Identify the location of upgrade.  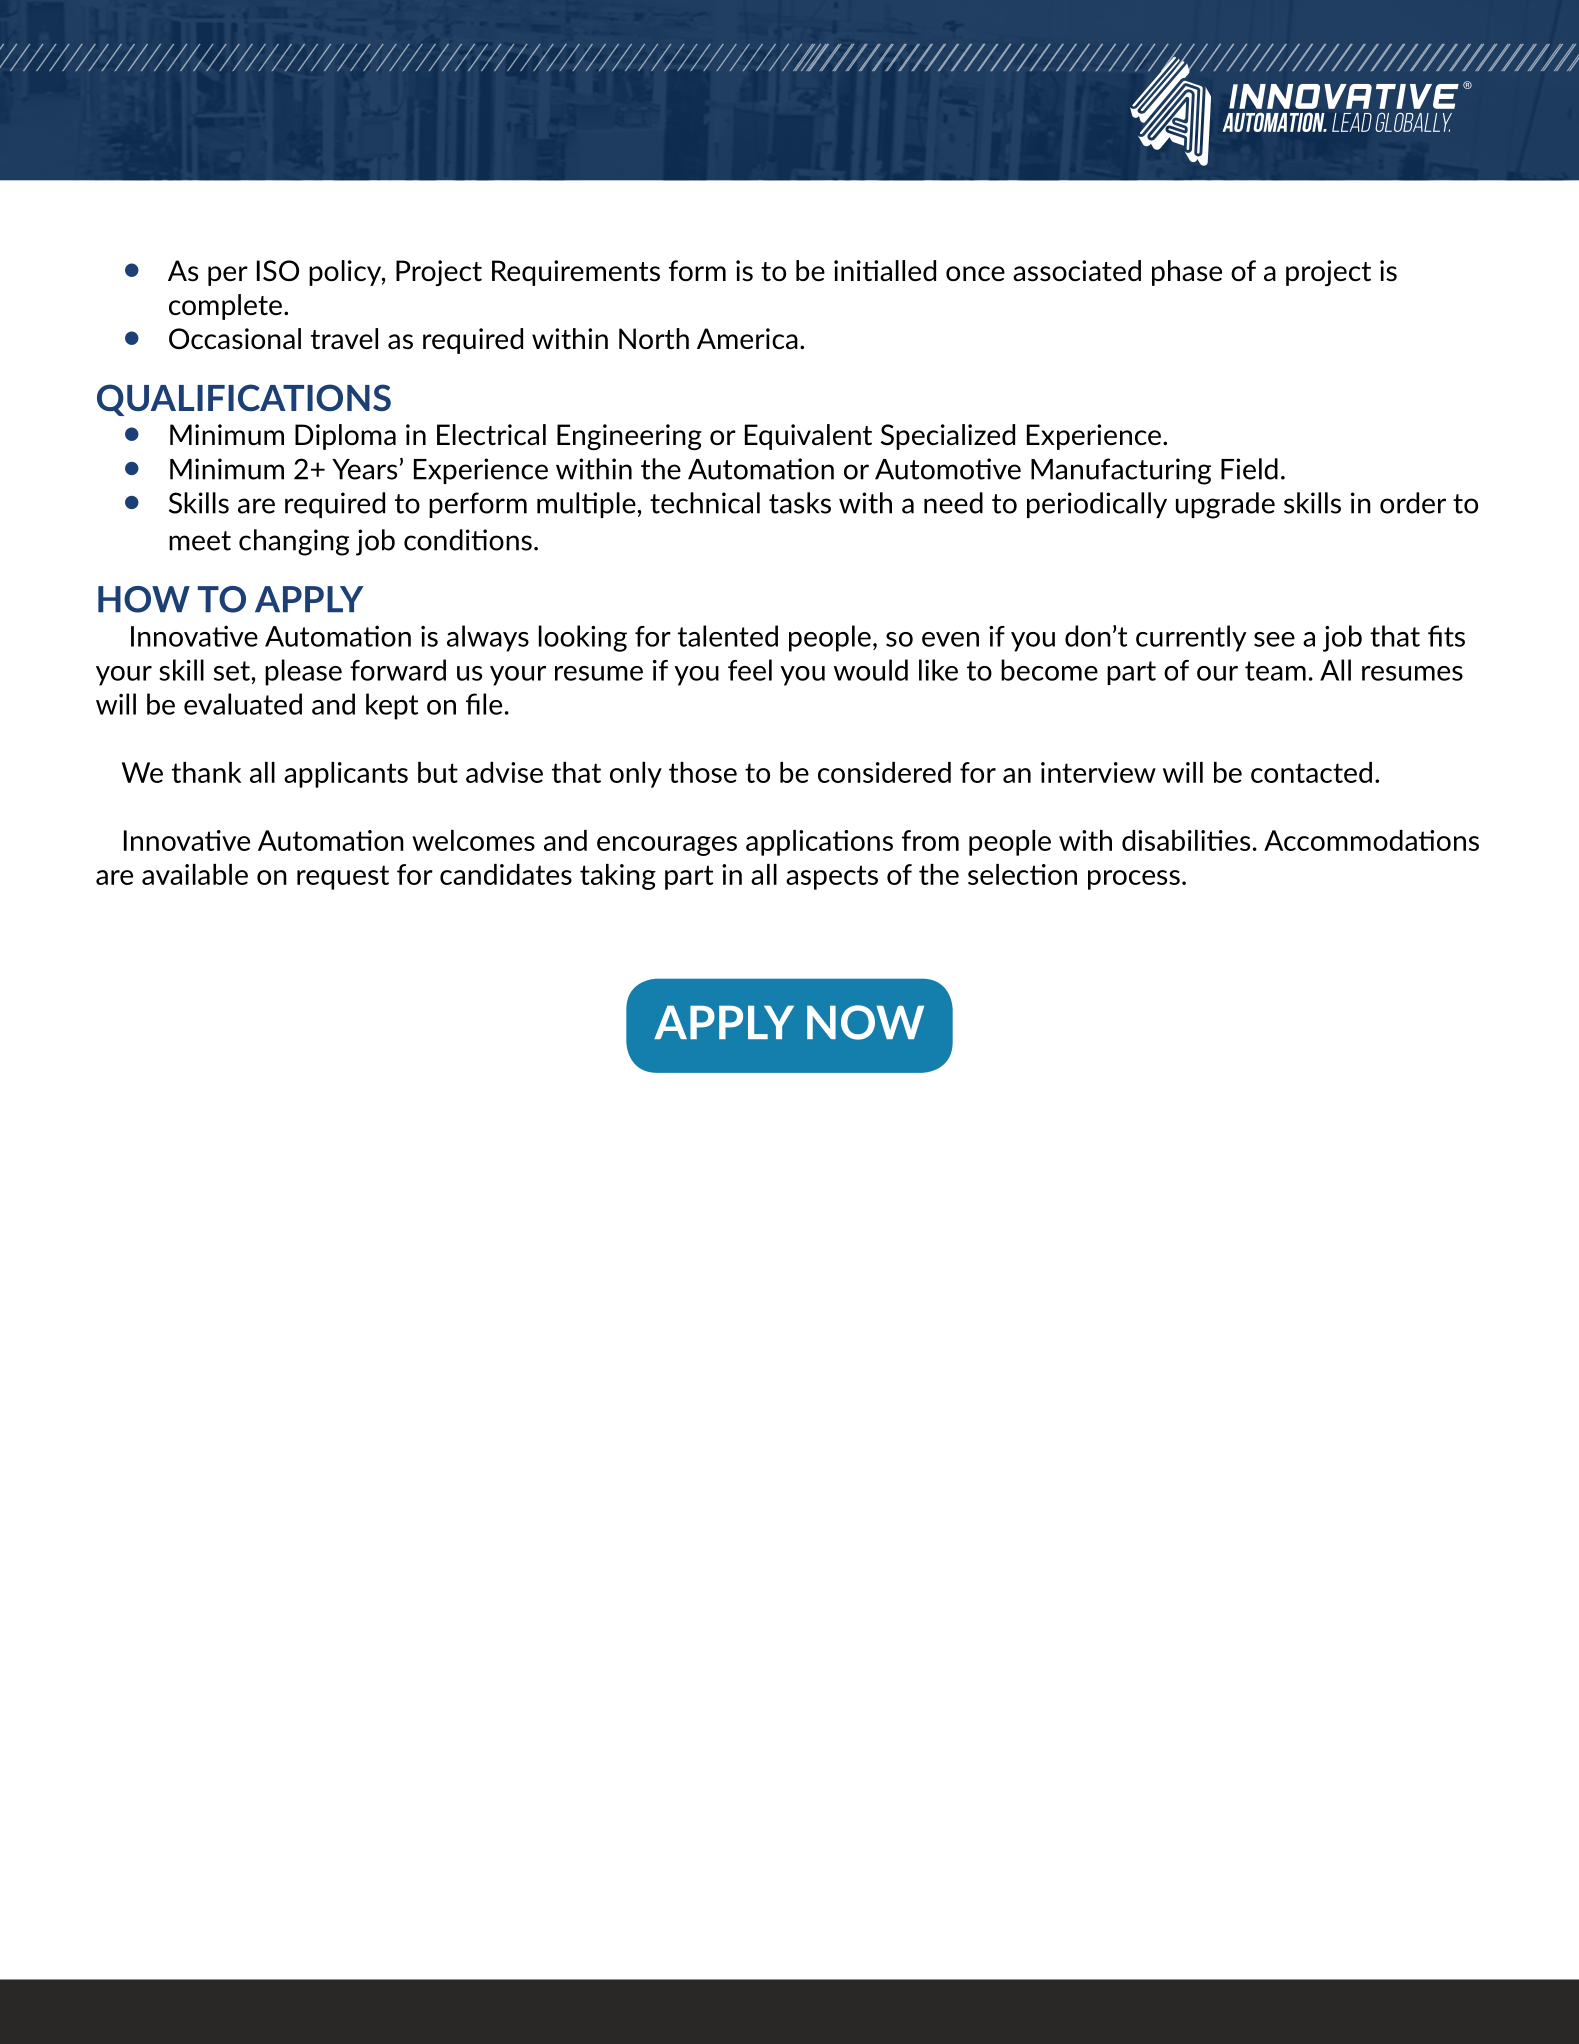
(1225, 505).
